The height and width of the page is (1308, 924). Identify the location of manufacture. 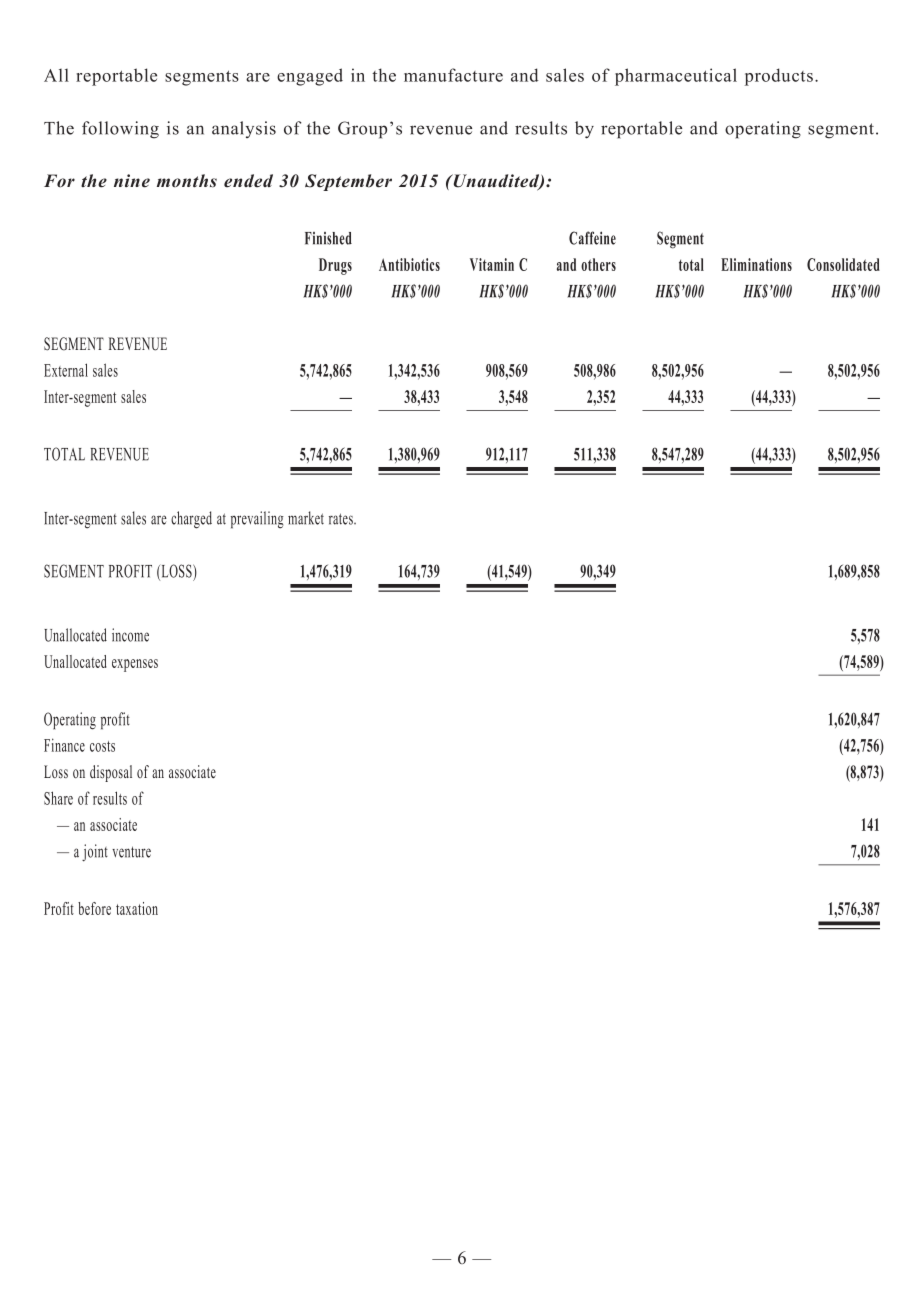
(453, 75).
